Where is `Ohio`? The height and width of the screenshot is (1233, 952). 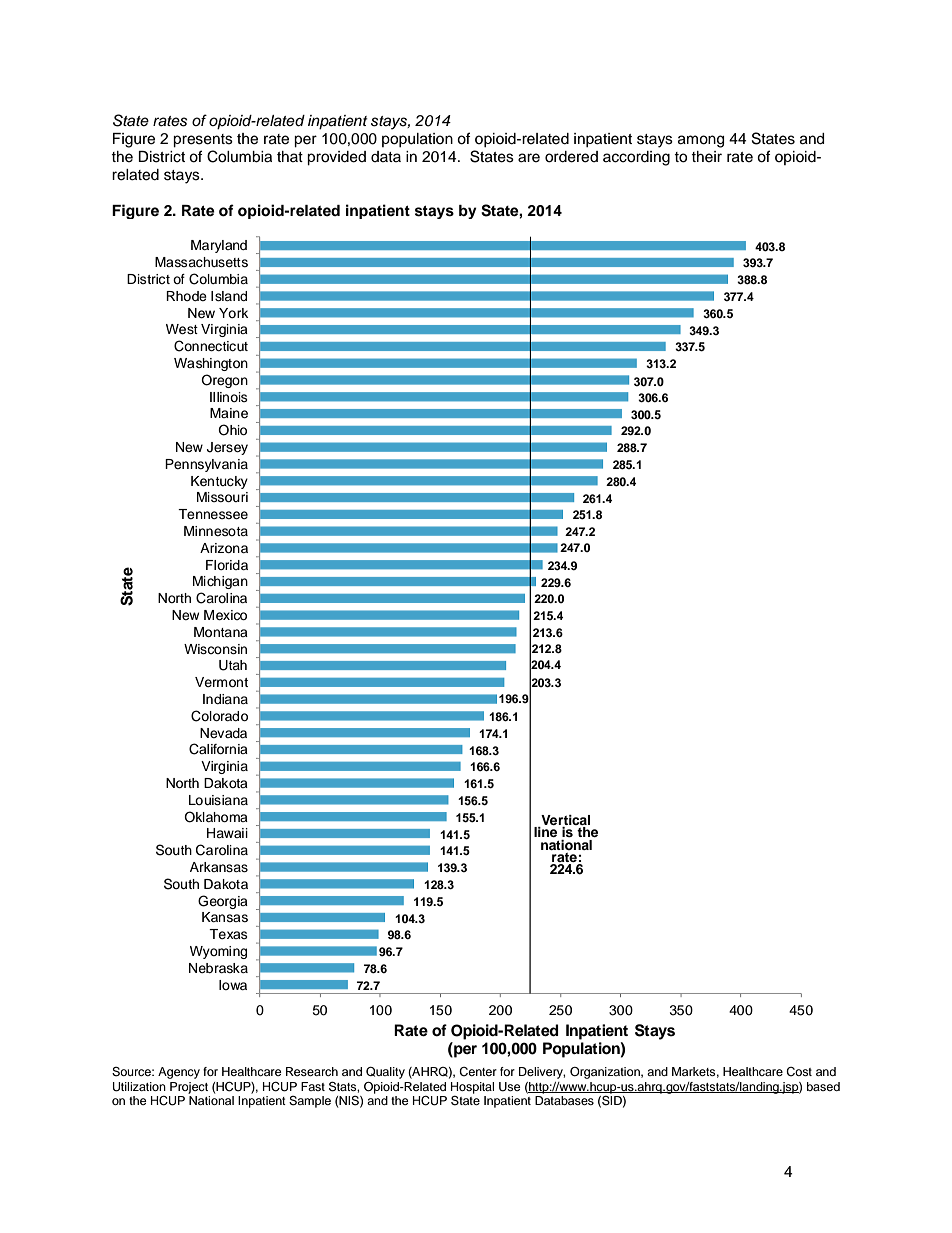 Ohio is located at coordinates (232, 430).
